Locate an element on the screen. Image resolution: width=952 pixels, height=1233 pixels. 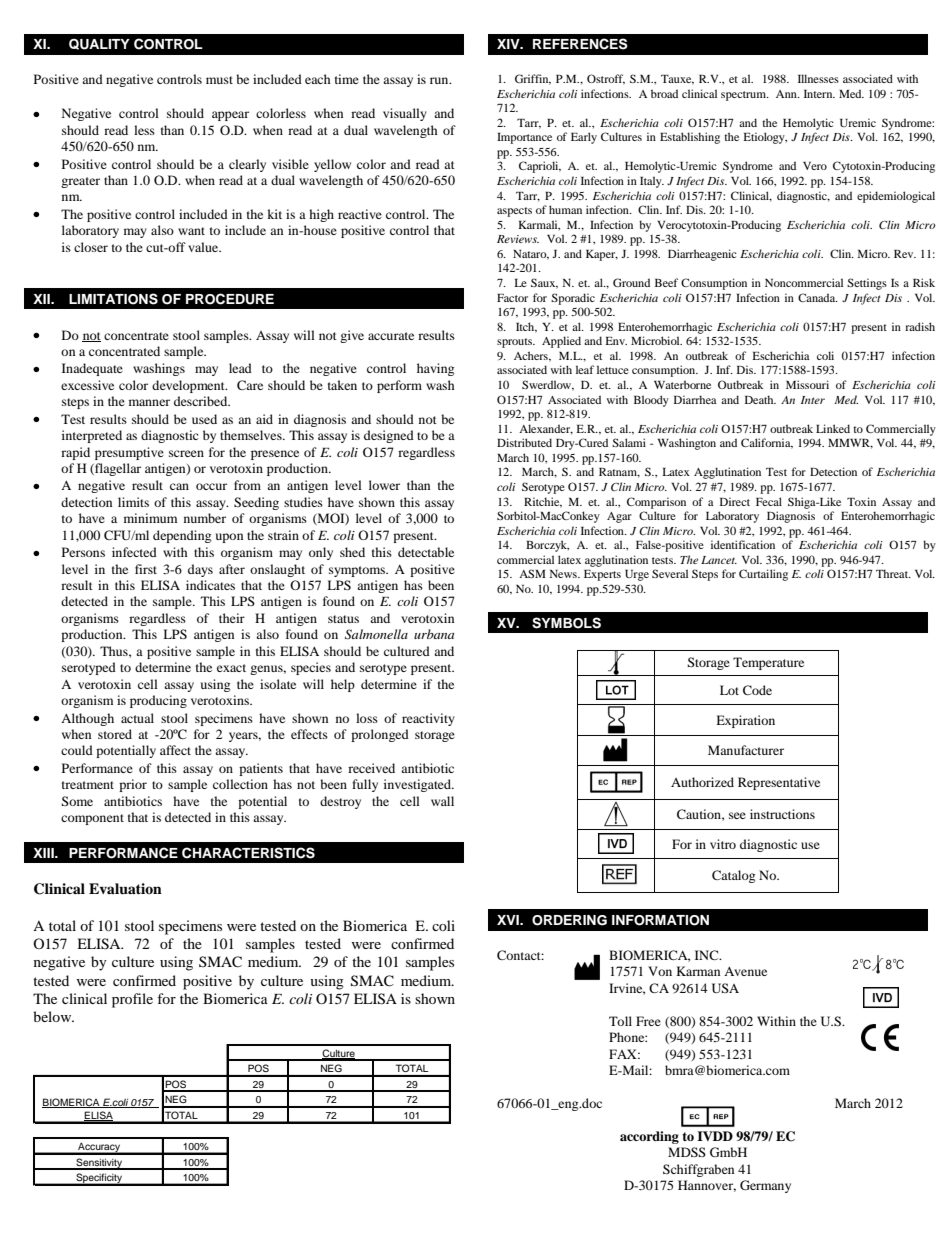
Linked is located at coordinates (833, 428).
